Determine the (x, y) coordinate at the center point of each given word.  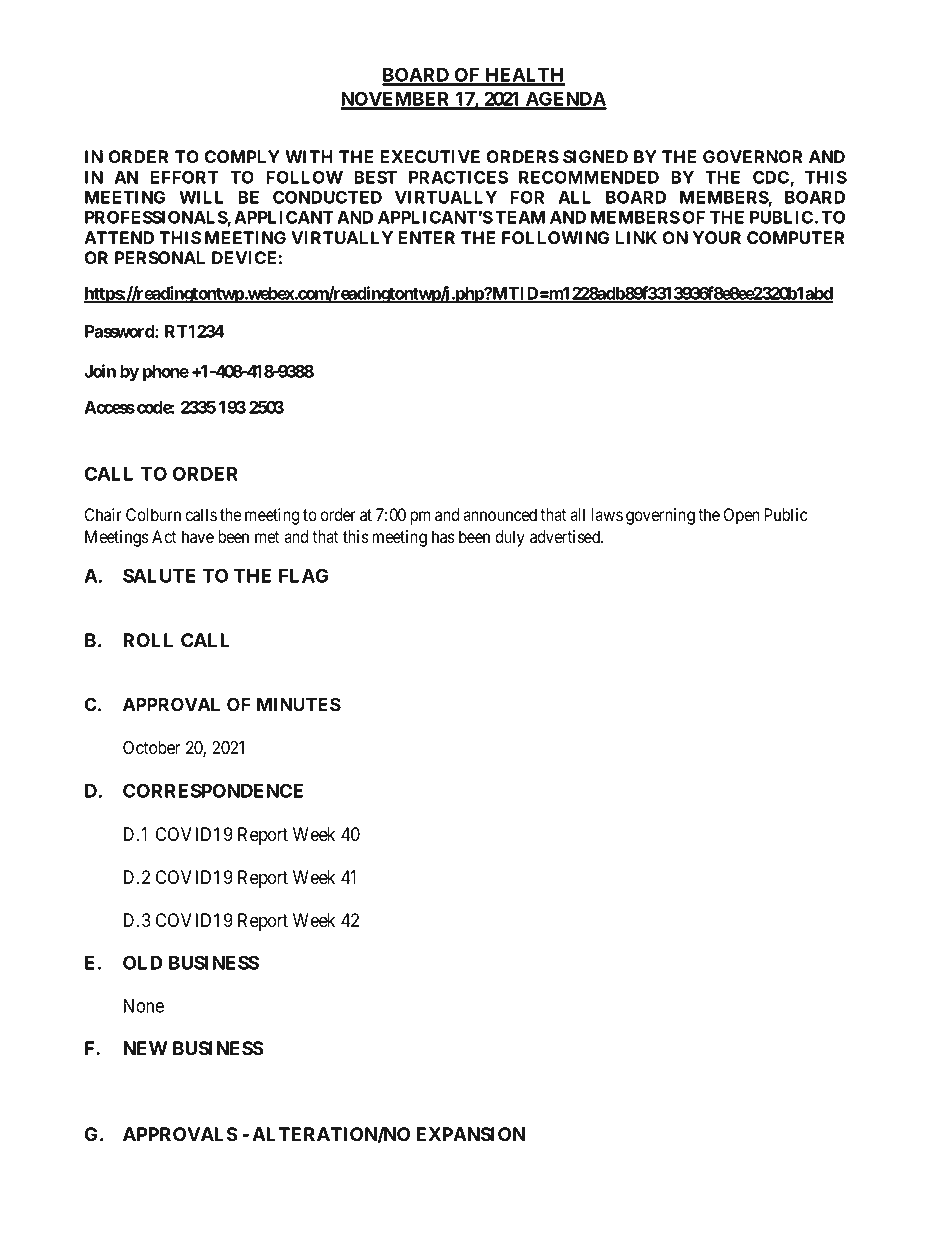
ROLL (148, 640)
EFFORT (184, 177)
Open (742, 516)
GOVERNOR (752, 156)
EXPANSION (470, 1134)
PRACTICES (458, 177)
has (443, 536)
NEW (145, 1048)
